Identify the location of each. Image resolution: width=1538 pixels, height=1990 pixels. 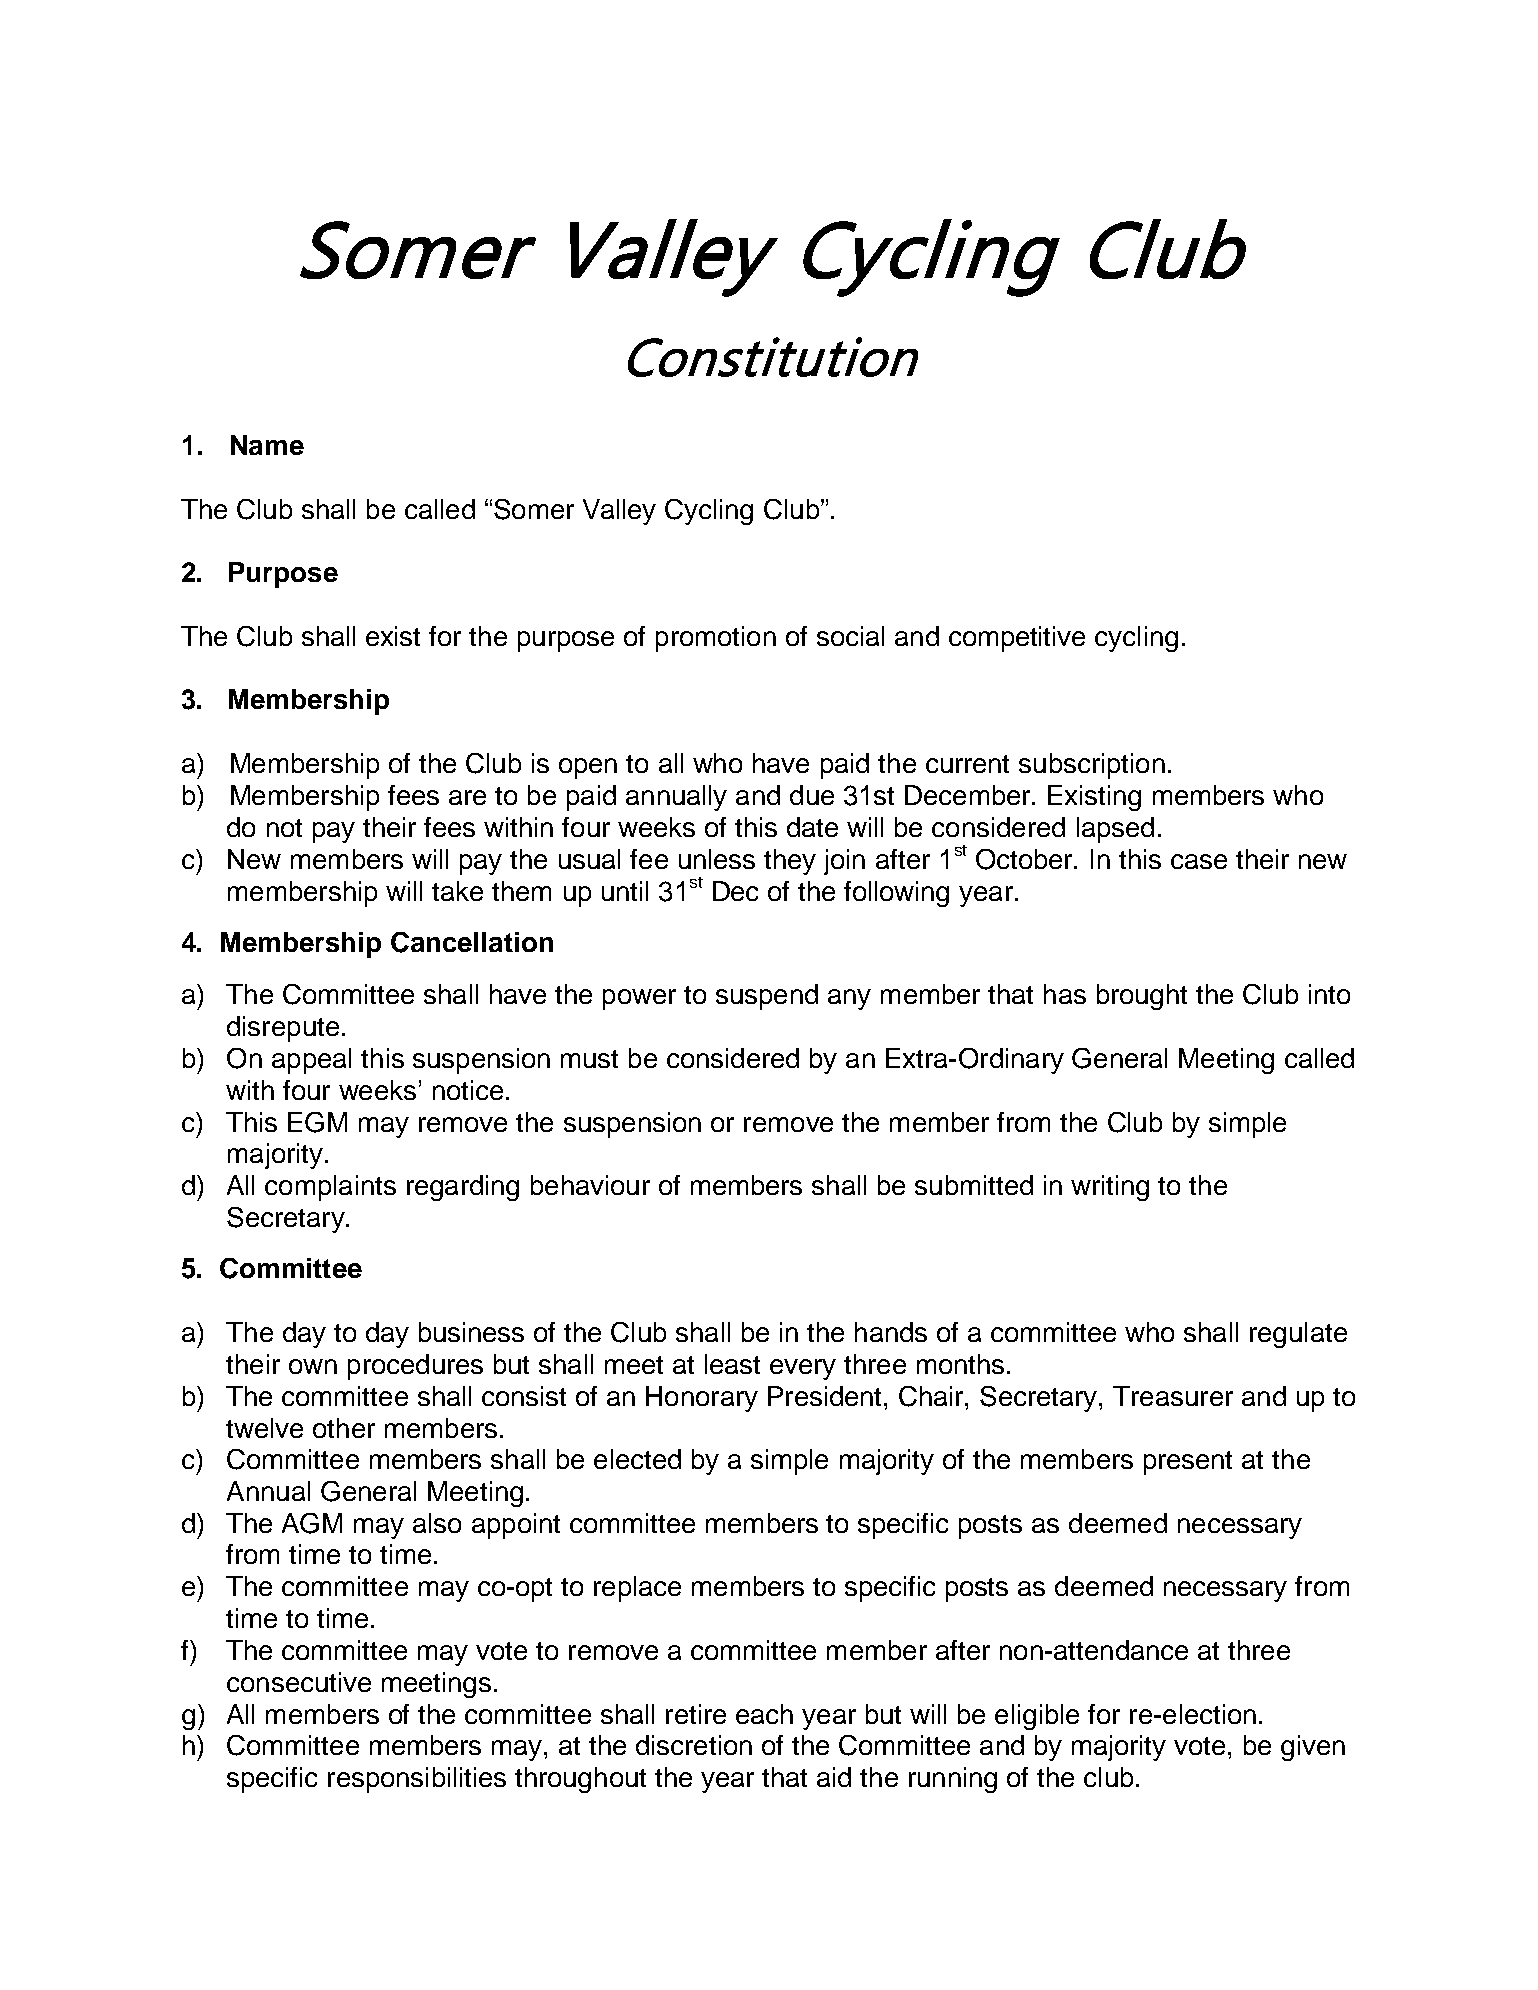
(764, 1714).
